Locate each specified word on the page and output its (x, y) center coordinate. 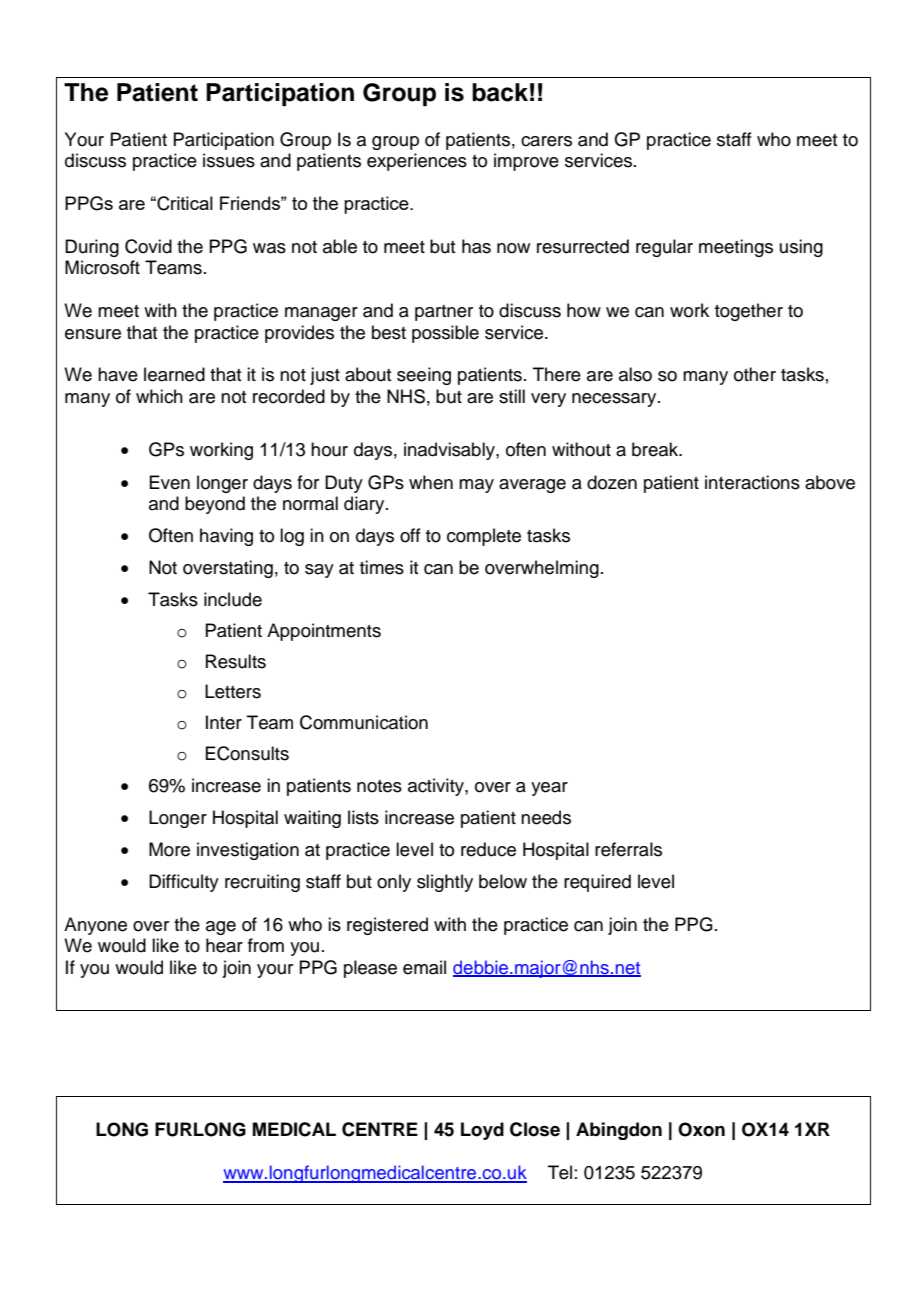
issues (229, 160)
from (266, 945)
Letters (233, 691)
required (597, 883)
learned (174, 374)
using (801, 248)
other (755, 374)
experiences (417, 162)
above (830, 482)
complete (484, 537)
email (424, 967)
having (226, 537)
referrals (628, 849)
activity (437, 787)
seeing (424, 376)
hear (224, 945)
